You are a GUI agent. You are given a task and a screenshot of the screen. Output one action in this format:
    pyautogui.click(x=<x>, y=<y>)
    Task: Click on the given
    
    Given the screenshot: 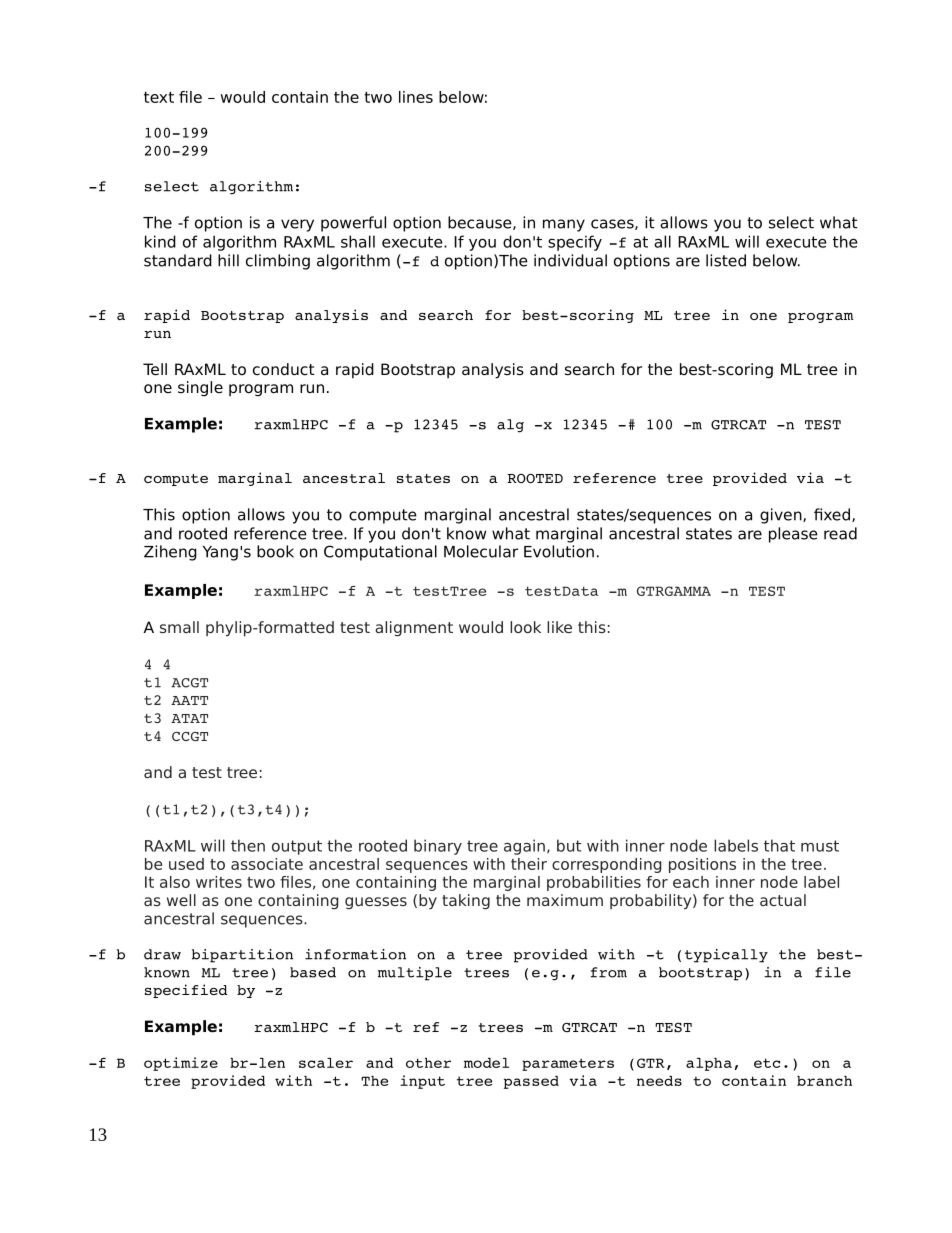 What is the action you would take?
    pyautogui.click(x=782, y=516)
